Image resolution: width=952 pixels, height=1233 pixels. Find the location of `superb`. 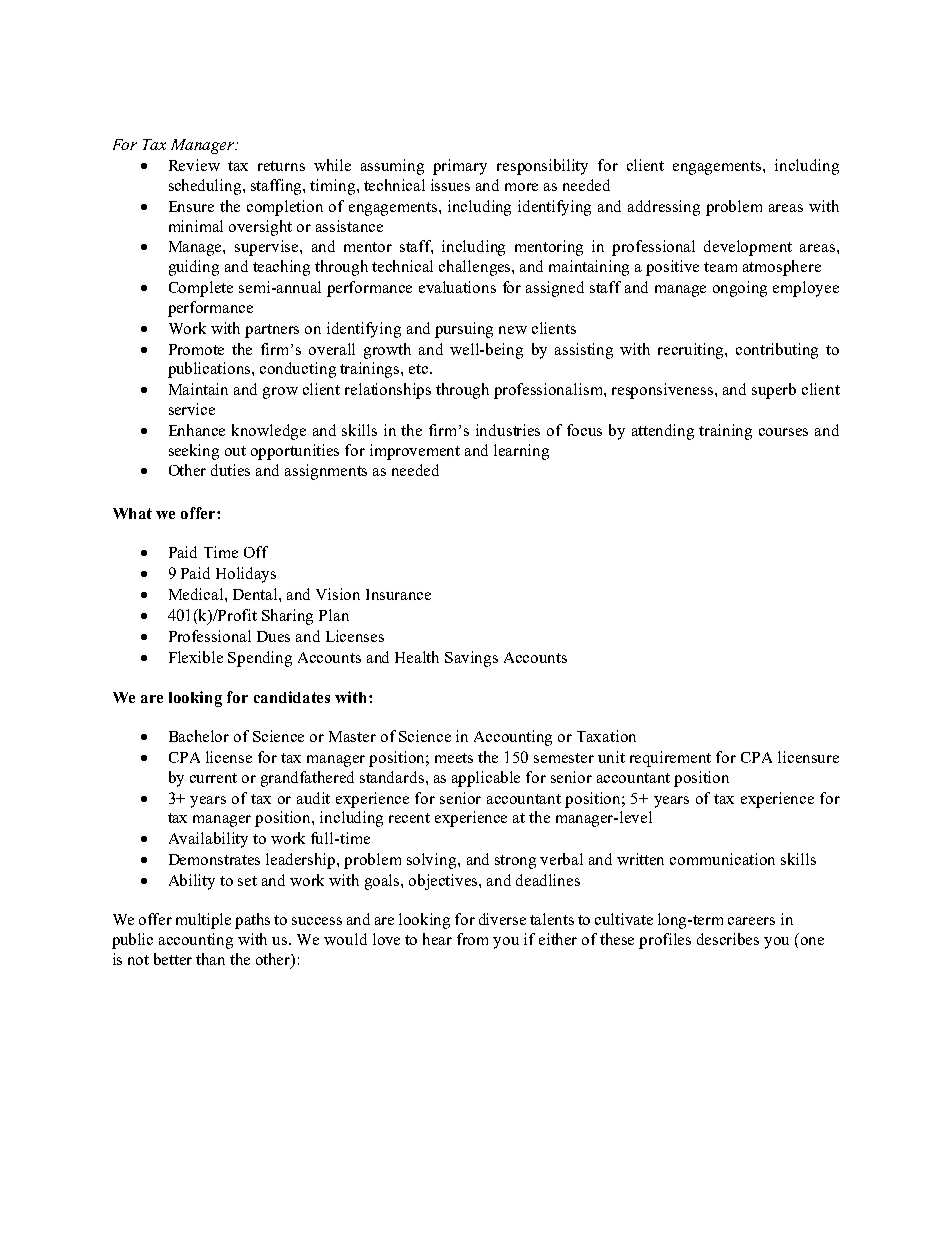

superb is located at coordinates (774, 391).
